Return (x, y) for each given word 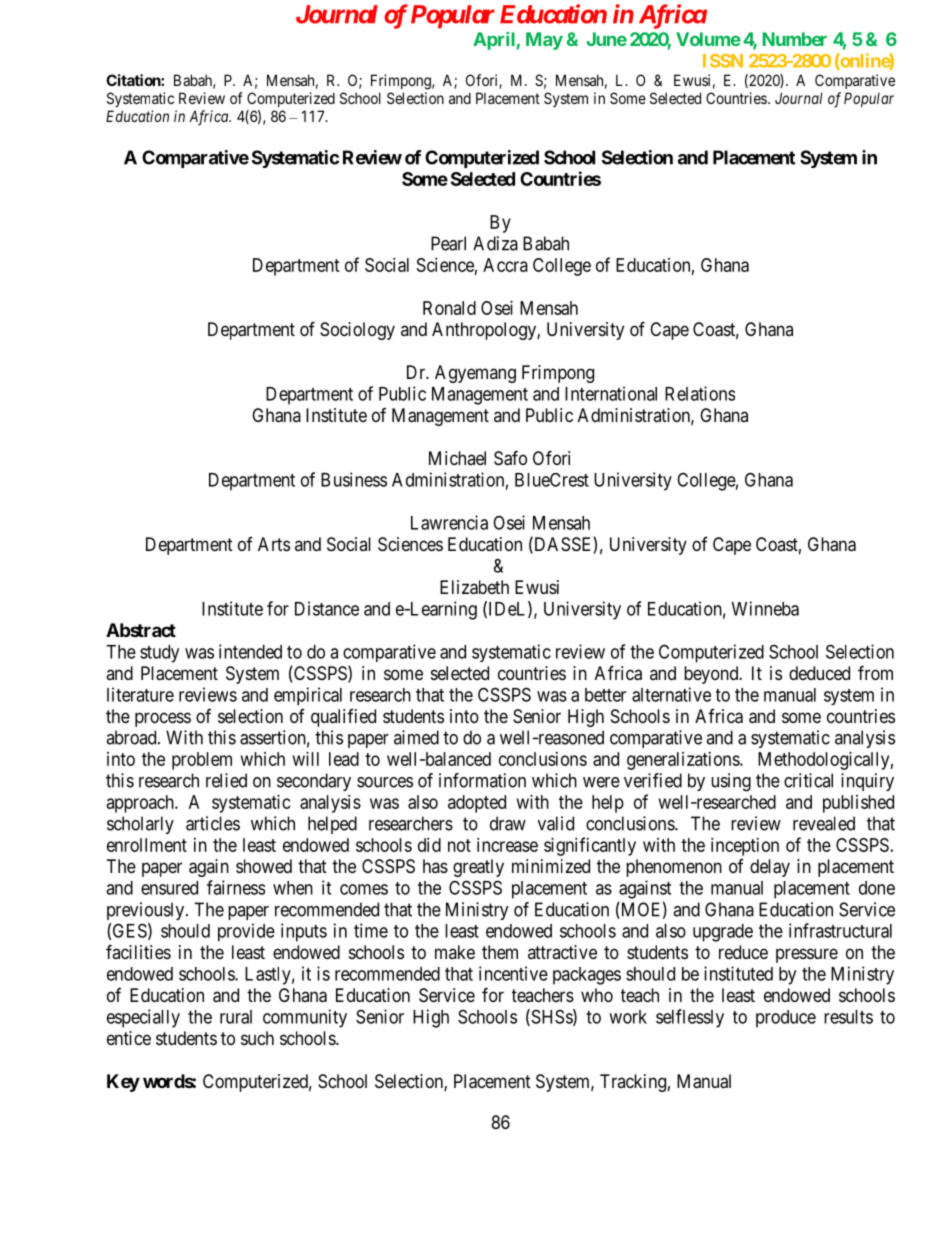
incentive (513, 973)
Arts (274, 544)
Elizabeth (474, 587)
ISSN (723, 61)
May (544, 41)
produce (786, 1019)
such (257, 1038)
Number (795, 39)
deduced (819, 673)
